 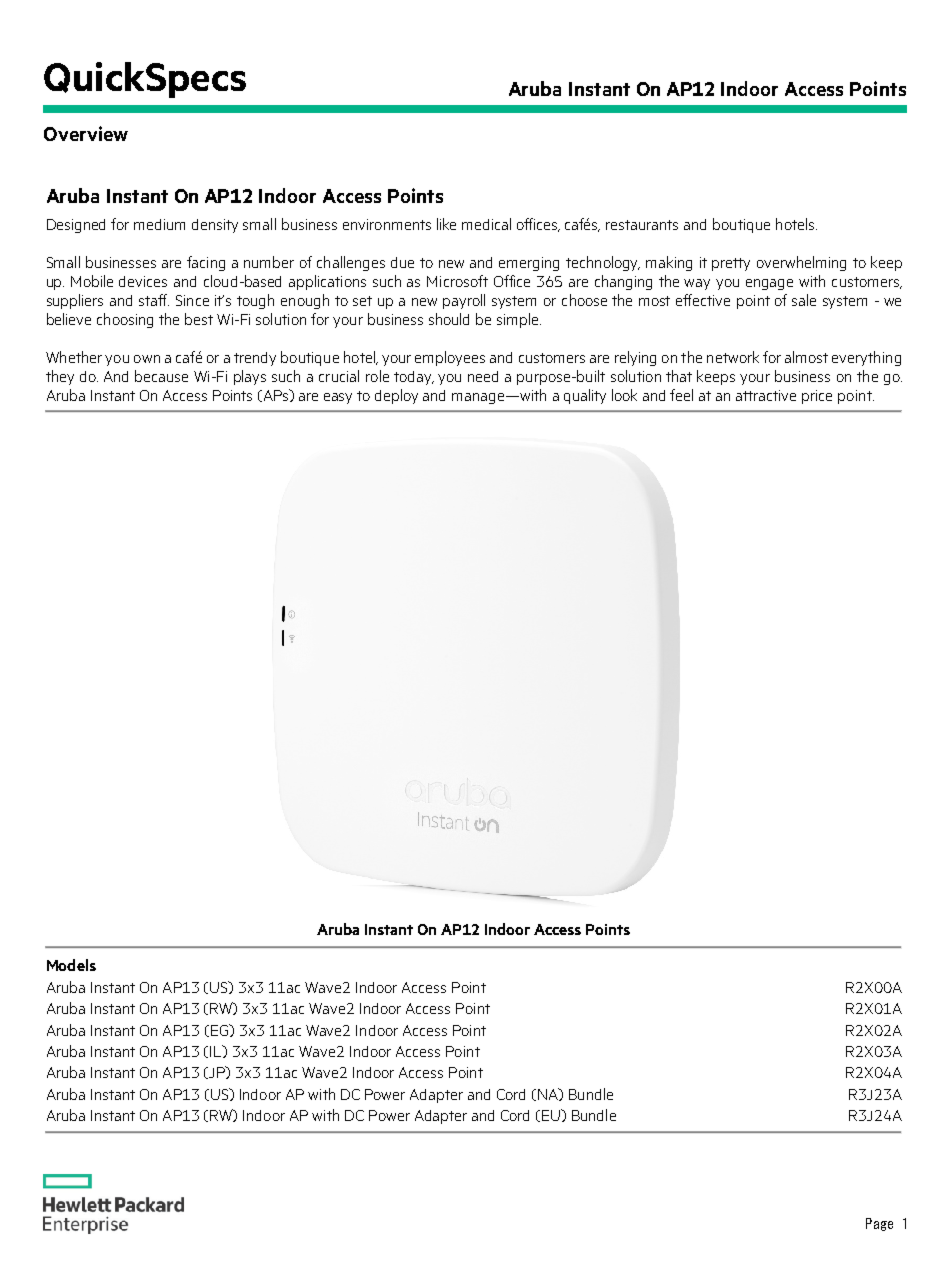 What do you see at coordinates (879, 1224) in the screenshot?
I see `Page` at bounding box center [879, 1224].
